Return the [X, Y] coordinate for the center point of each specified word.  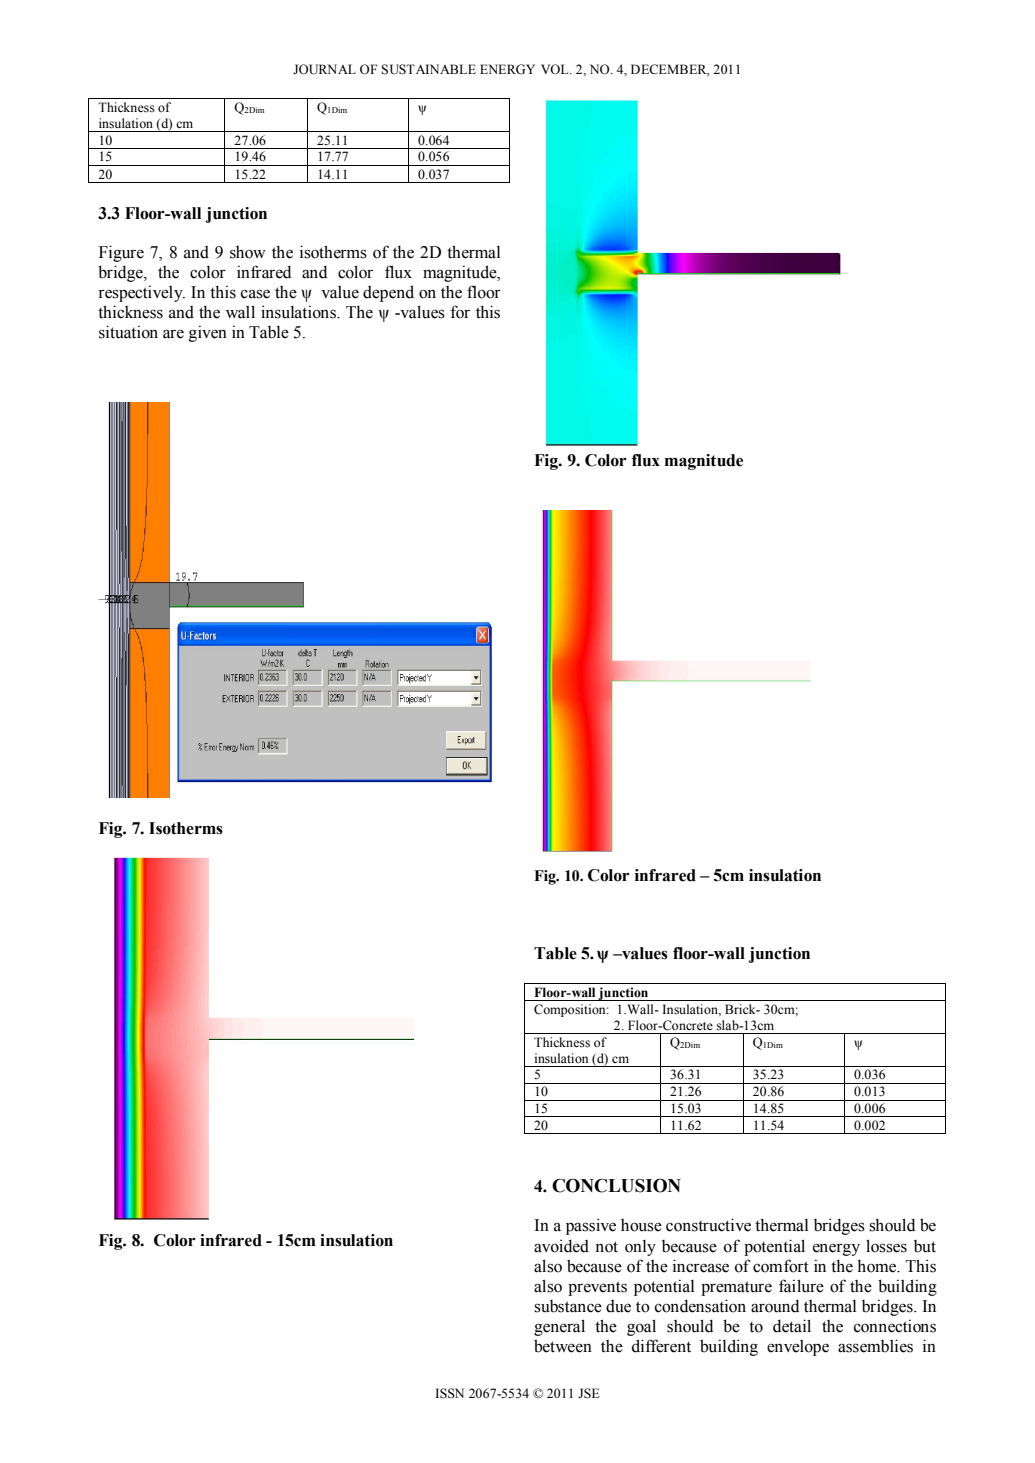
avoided [561, 1246]
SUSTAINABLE [428, 69]
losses [886, 1246]
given [208, 333]
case [255, 294]
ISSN [450, 1393]
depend [388, 293]
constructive [708, 1225]
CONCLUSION [616, 1185]
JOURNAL [324, 69]
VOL [556, 69]
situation [128, 332]
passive [591, 1226]
